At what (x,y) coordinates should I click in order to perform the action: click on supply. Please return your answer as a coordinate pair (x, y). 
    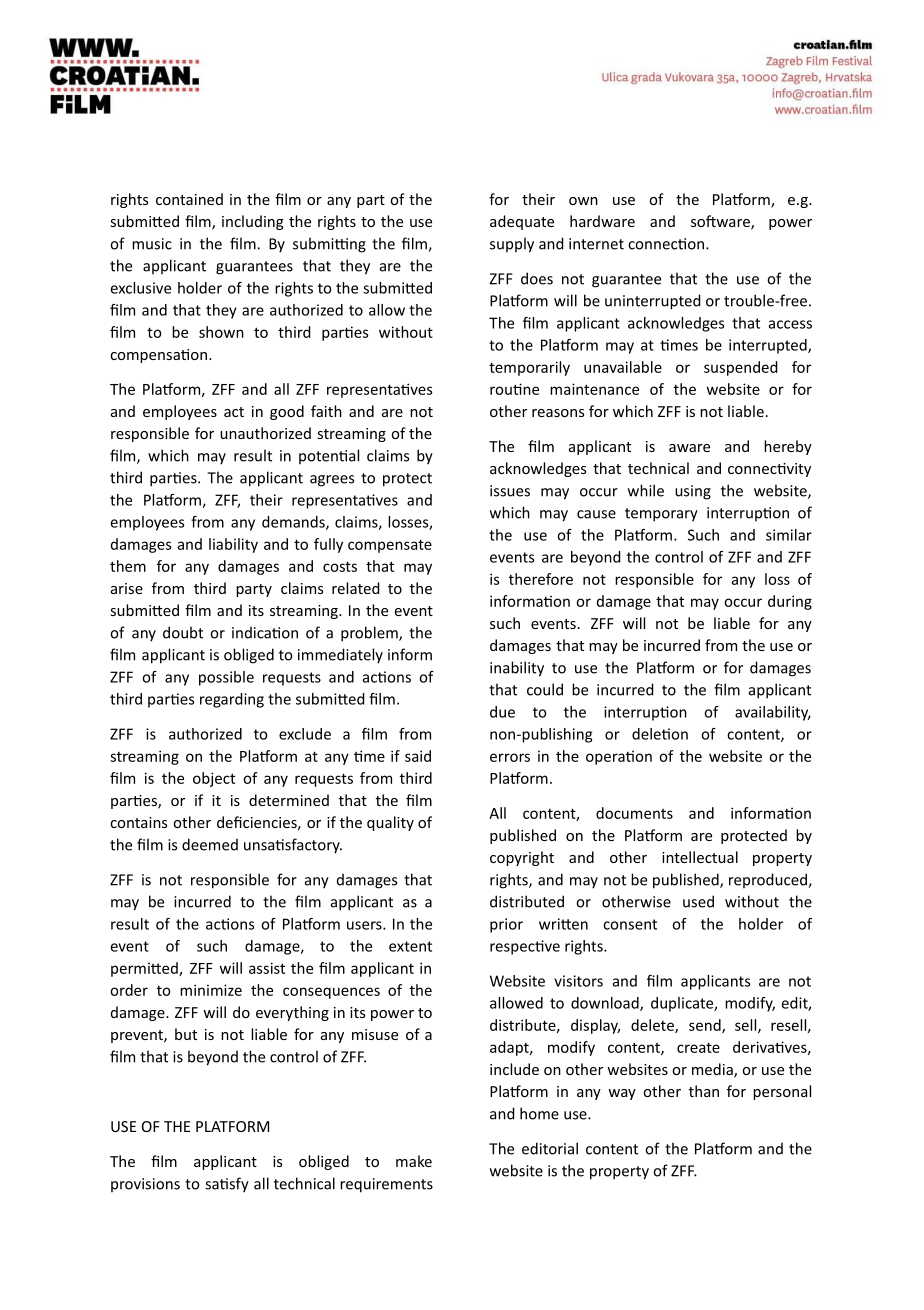
    Looking at the image, I should click on (512, 245).
